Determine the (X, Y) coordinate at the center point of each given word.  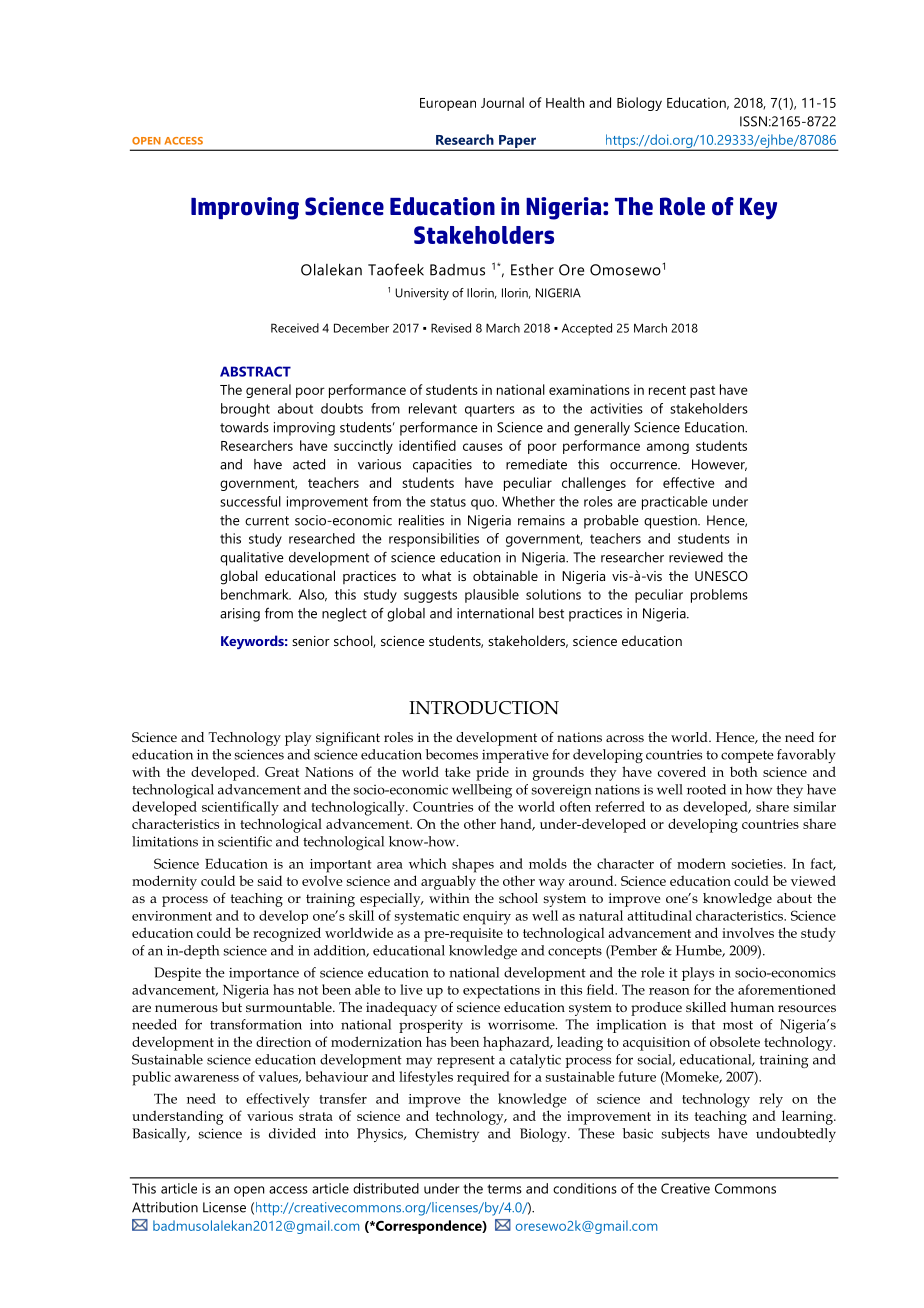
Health (565, 102)
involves (748, 933)
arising (240, 615)
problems (719, 596)
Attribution (165, 1207)
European (448, 104)
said (270, 880)
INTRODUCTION (484, 708)
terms (504, 1189)
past (702, 392)
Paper (518, 142)
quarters (490, 410)
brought (245, 410)
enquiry (487, 918)
